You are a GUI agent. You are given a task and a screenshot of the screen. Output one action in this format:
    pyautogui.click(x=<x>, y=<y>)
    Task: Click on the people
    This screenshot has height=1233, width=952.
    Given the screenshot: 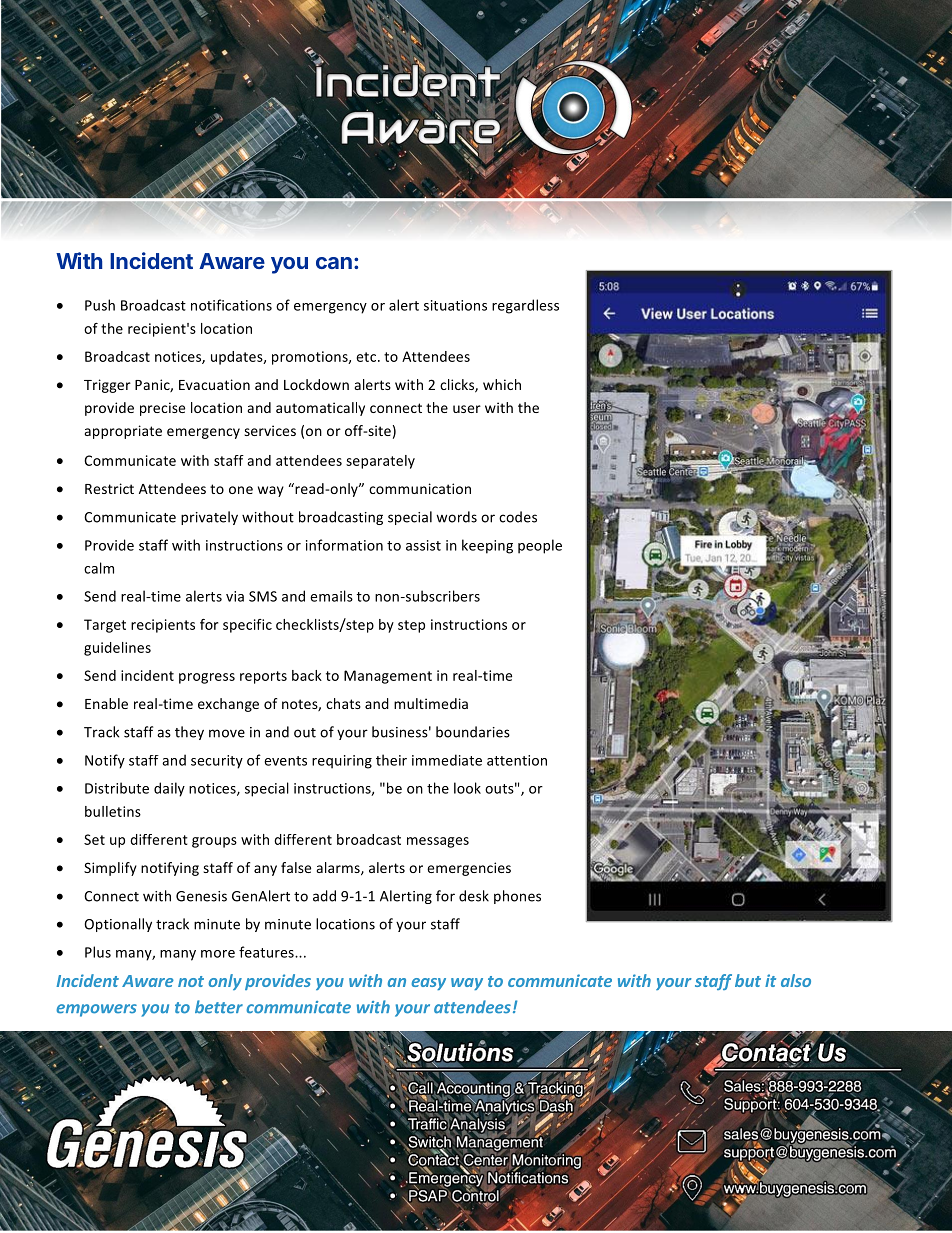 What is the action you would take?
    pyautogui.click(x=540, y=546)
